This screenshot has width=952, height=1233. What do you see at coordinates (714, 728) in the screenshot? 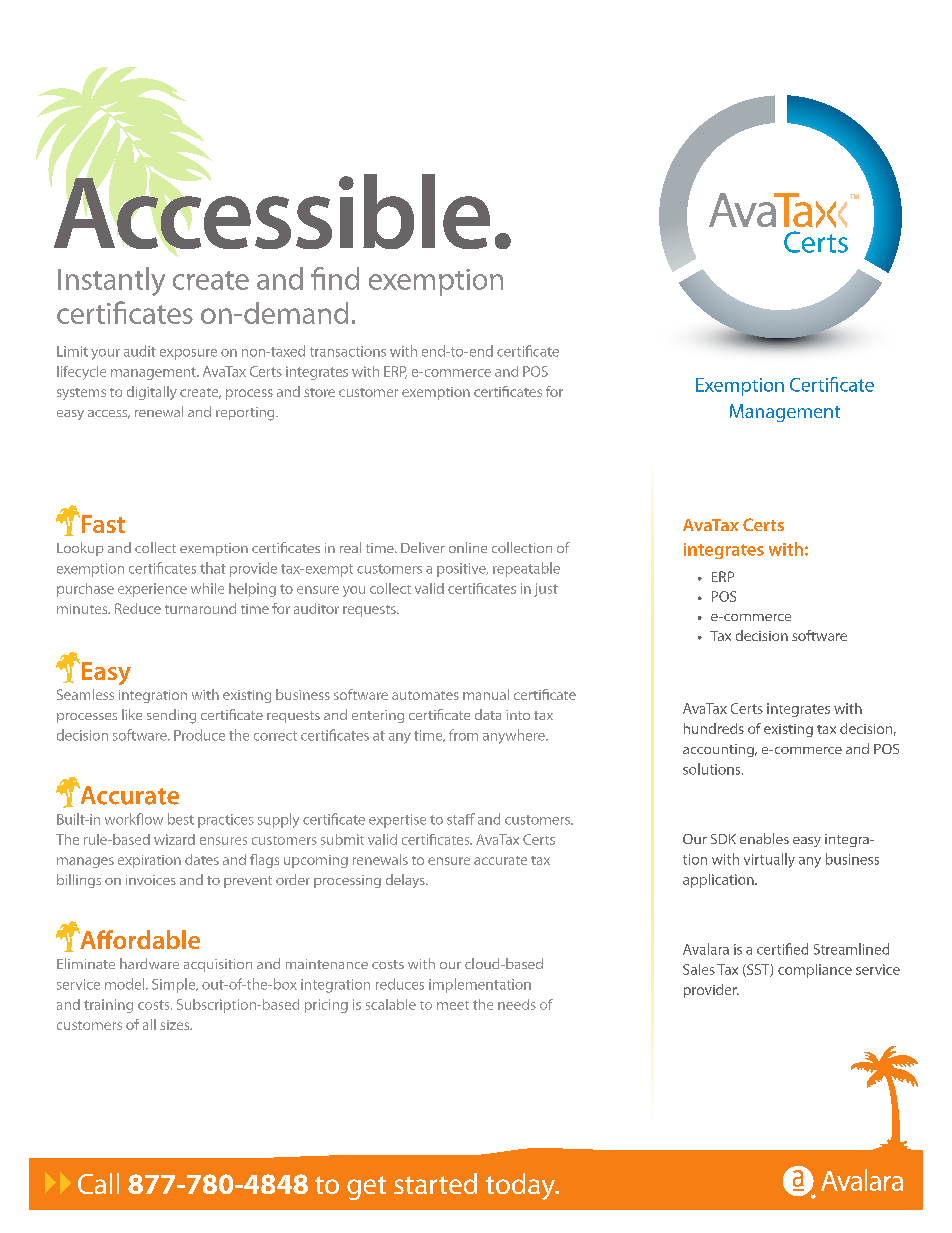
I see `hundreds` at bounding box center [714, 728].
